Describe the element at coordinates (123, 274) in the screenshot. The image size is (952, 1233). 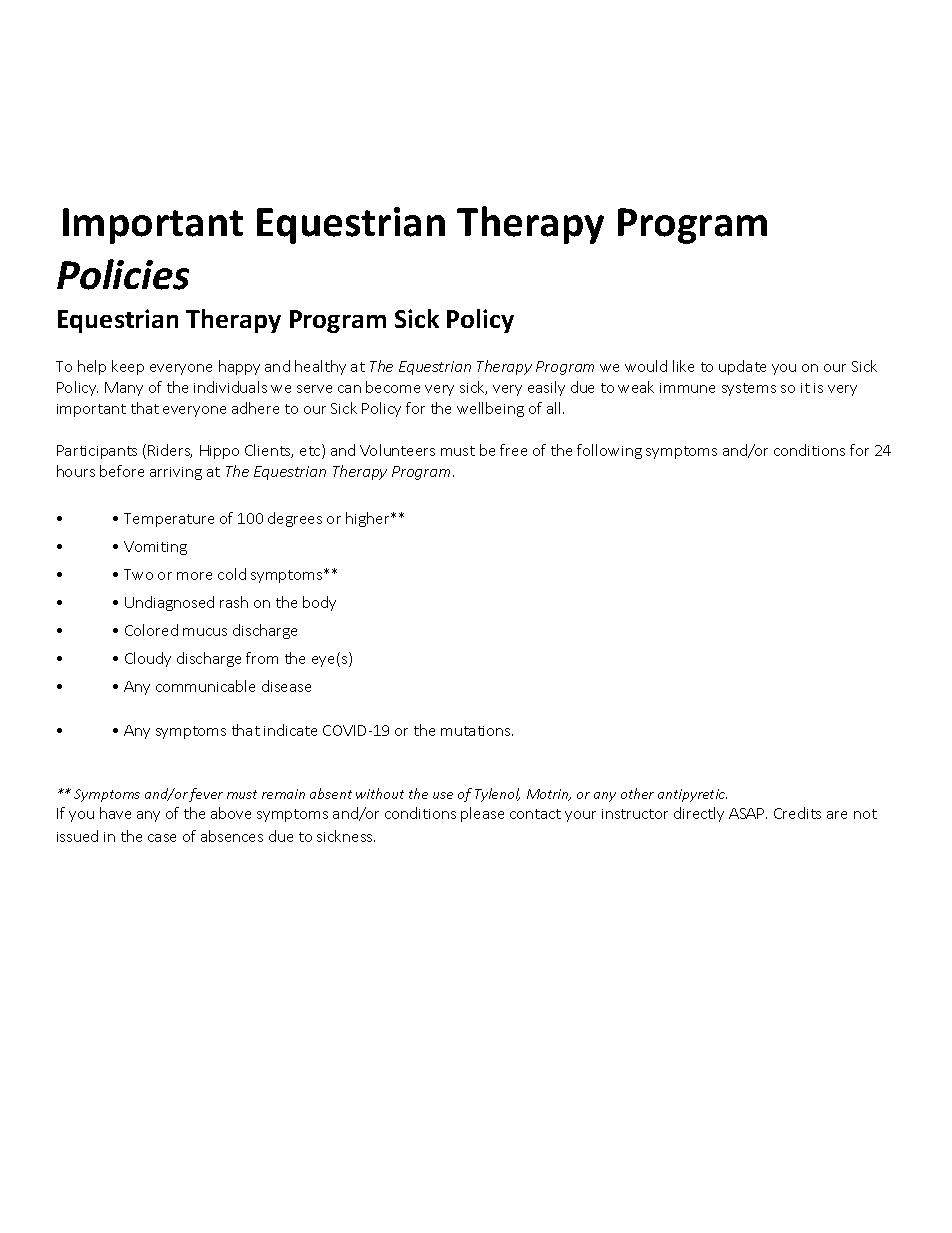
I see `Policies` at that location.
